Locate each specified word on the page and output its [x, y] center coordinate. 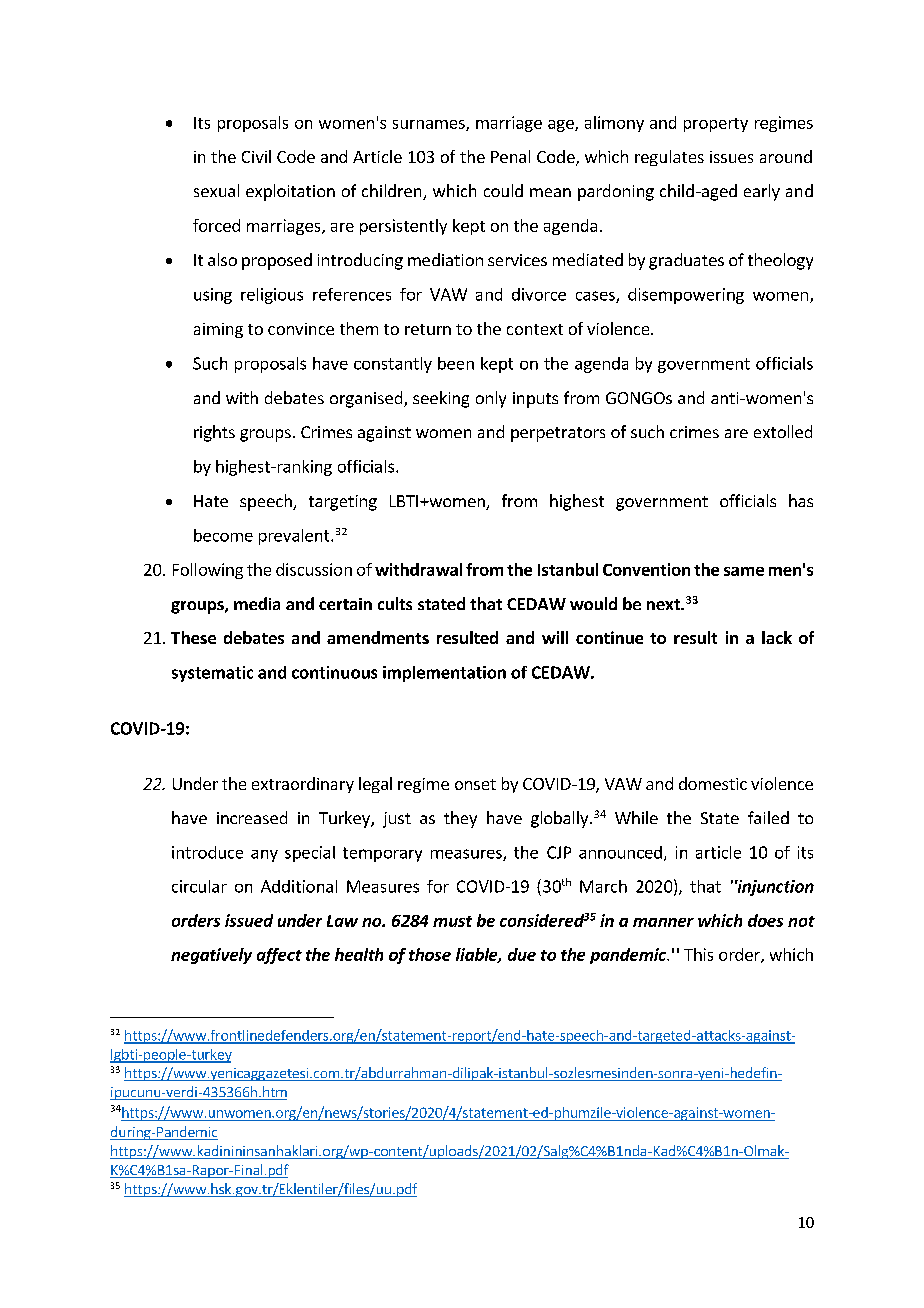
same [744, 571]
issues [731, 157]
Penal [510, 156]
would [593, 603]
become [223, 535]
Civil [256, 156]
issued [249, 920]
